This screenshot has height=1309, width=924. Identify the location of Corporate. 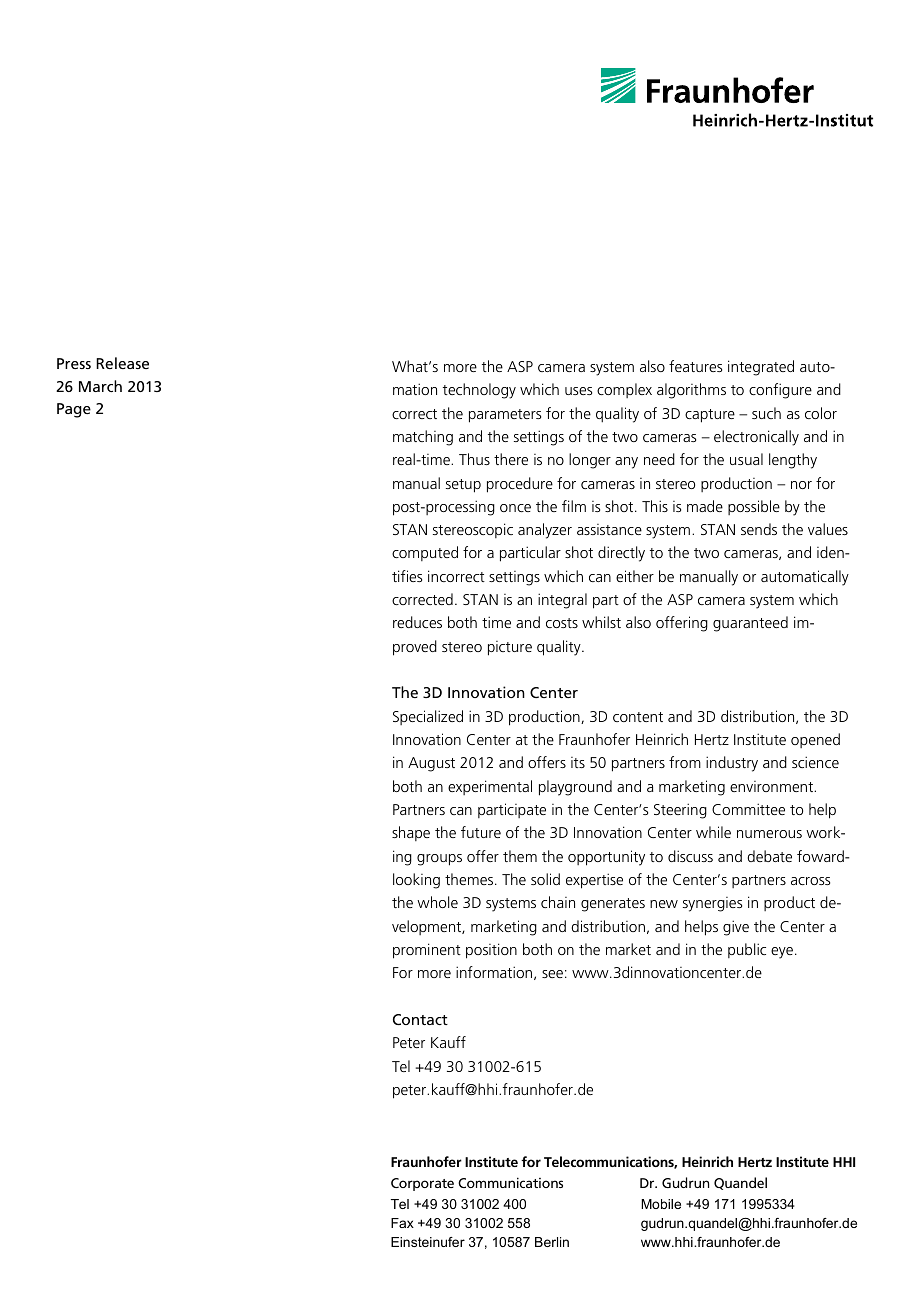
(422, 1184).
